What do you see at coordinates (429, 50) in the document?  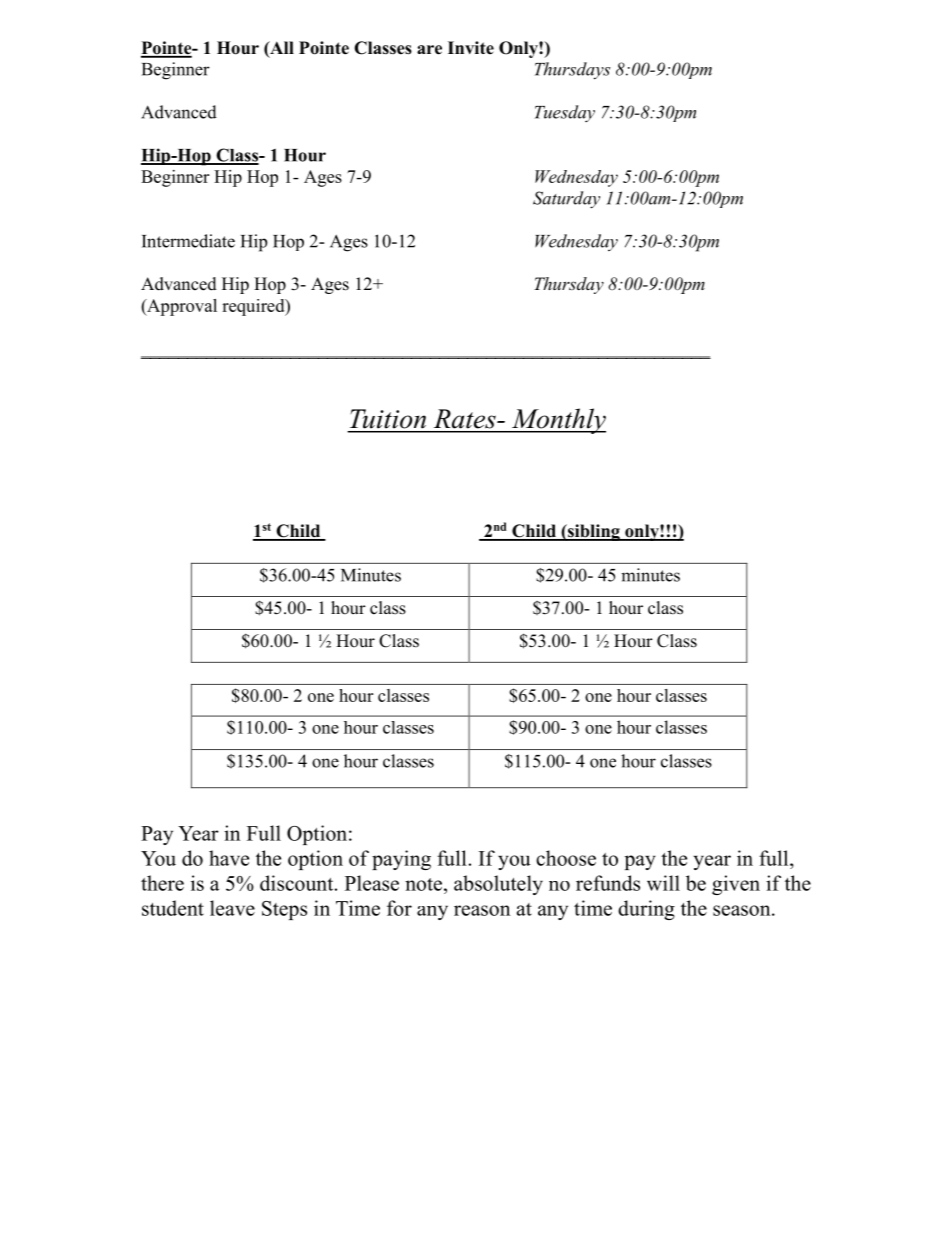 I see `are` at bounding box center [429, 50].
